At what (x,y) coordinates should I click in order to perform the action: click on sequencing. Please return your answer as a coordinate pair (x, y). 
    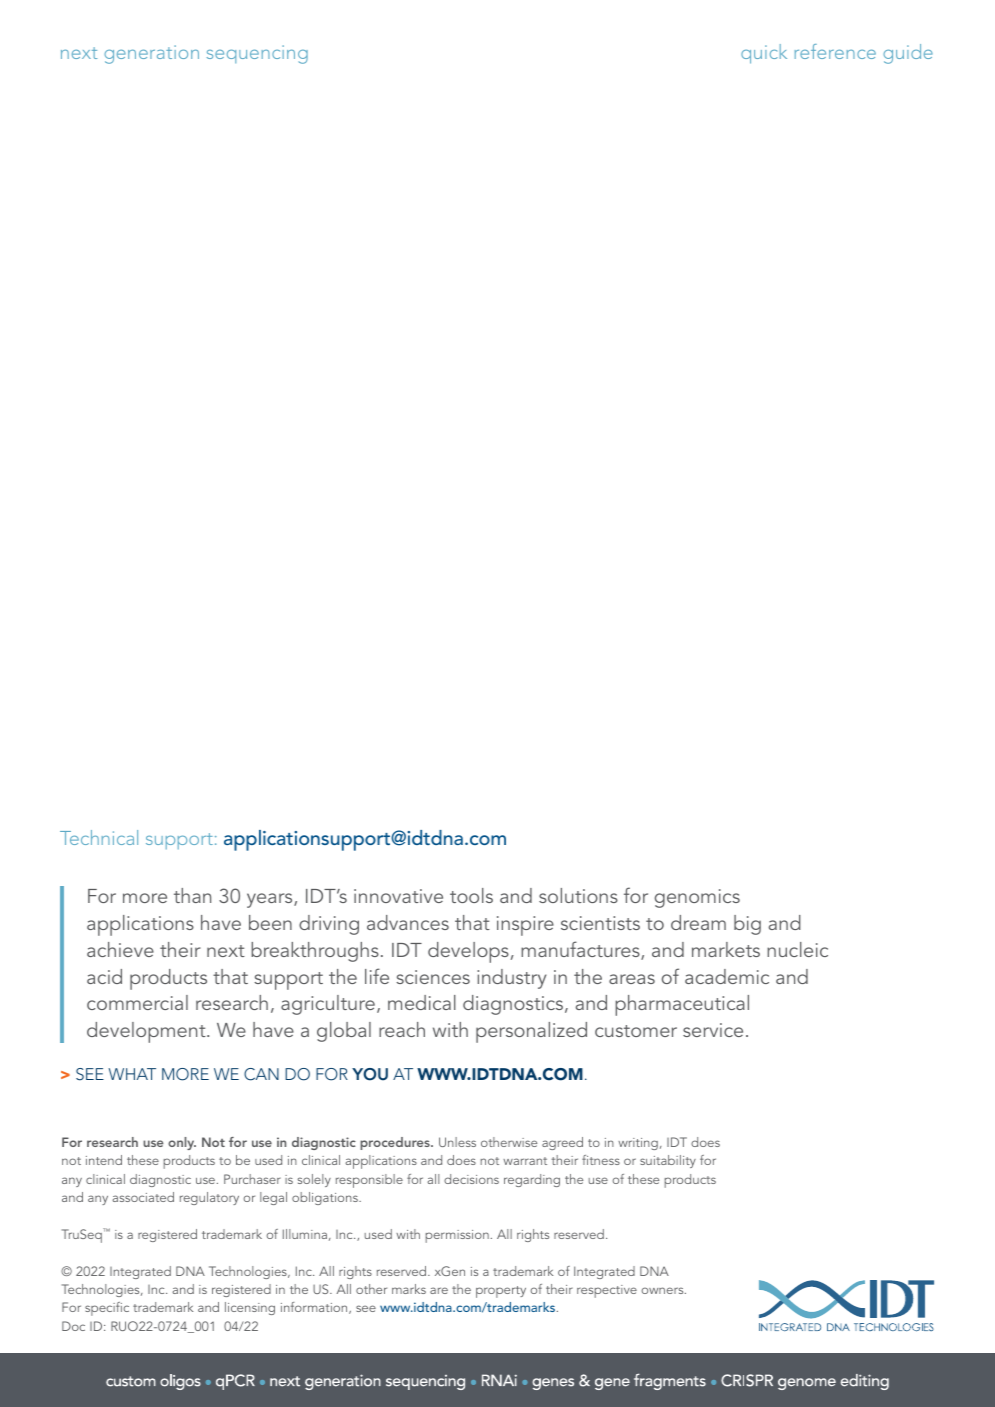
    Looking at the image, I should click on (257, 54).
